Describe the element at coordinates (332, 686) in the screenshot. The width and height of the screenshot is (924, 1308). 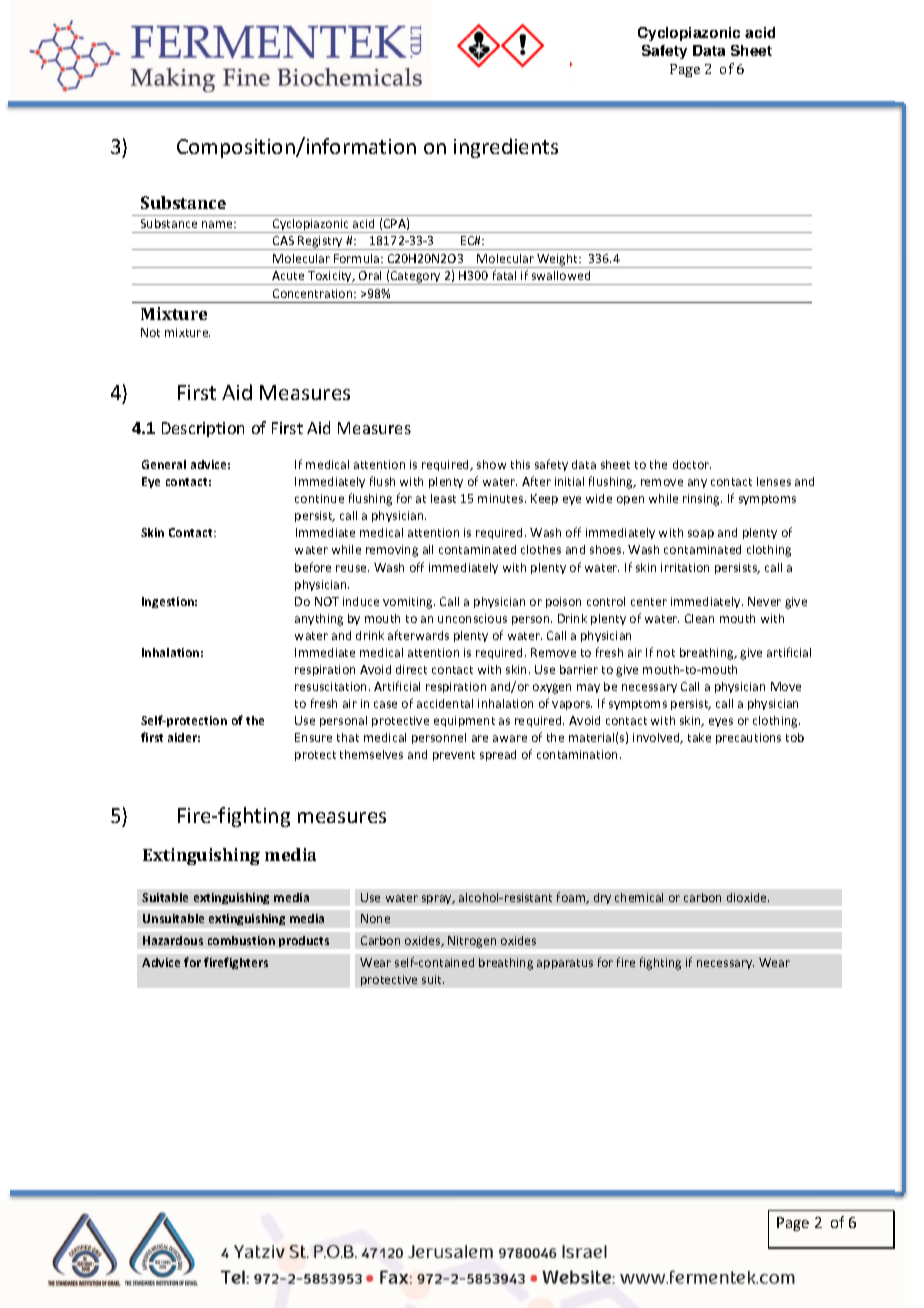
I see `resuscitation` at that location.
